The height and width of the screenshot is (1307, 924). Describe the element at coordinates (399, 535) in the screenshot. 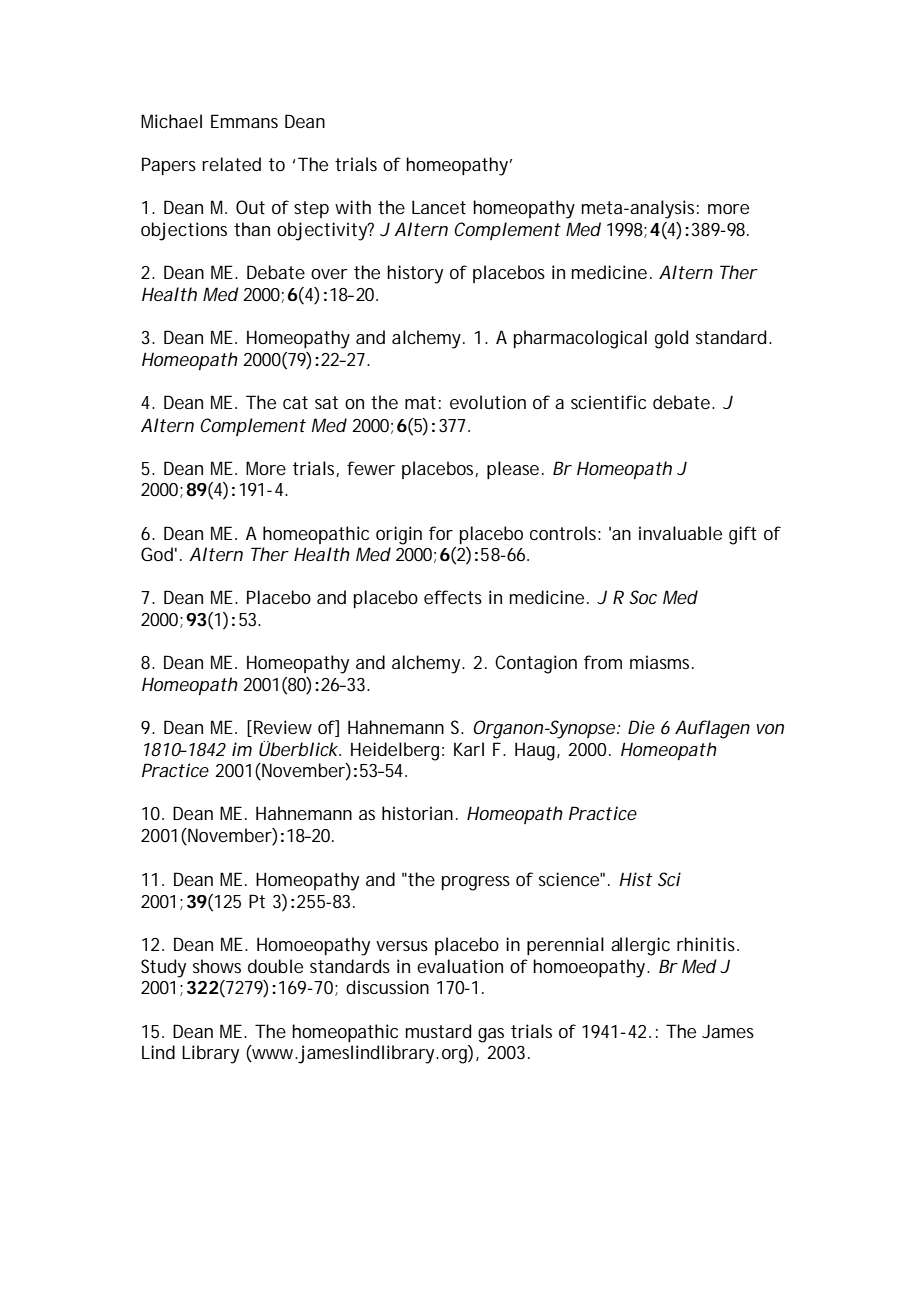

I see `origin` at that location.
